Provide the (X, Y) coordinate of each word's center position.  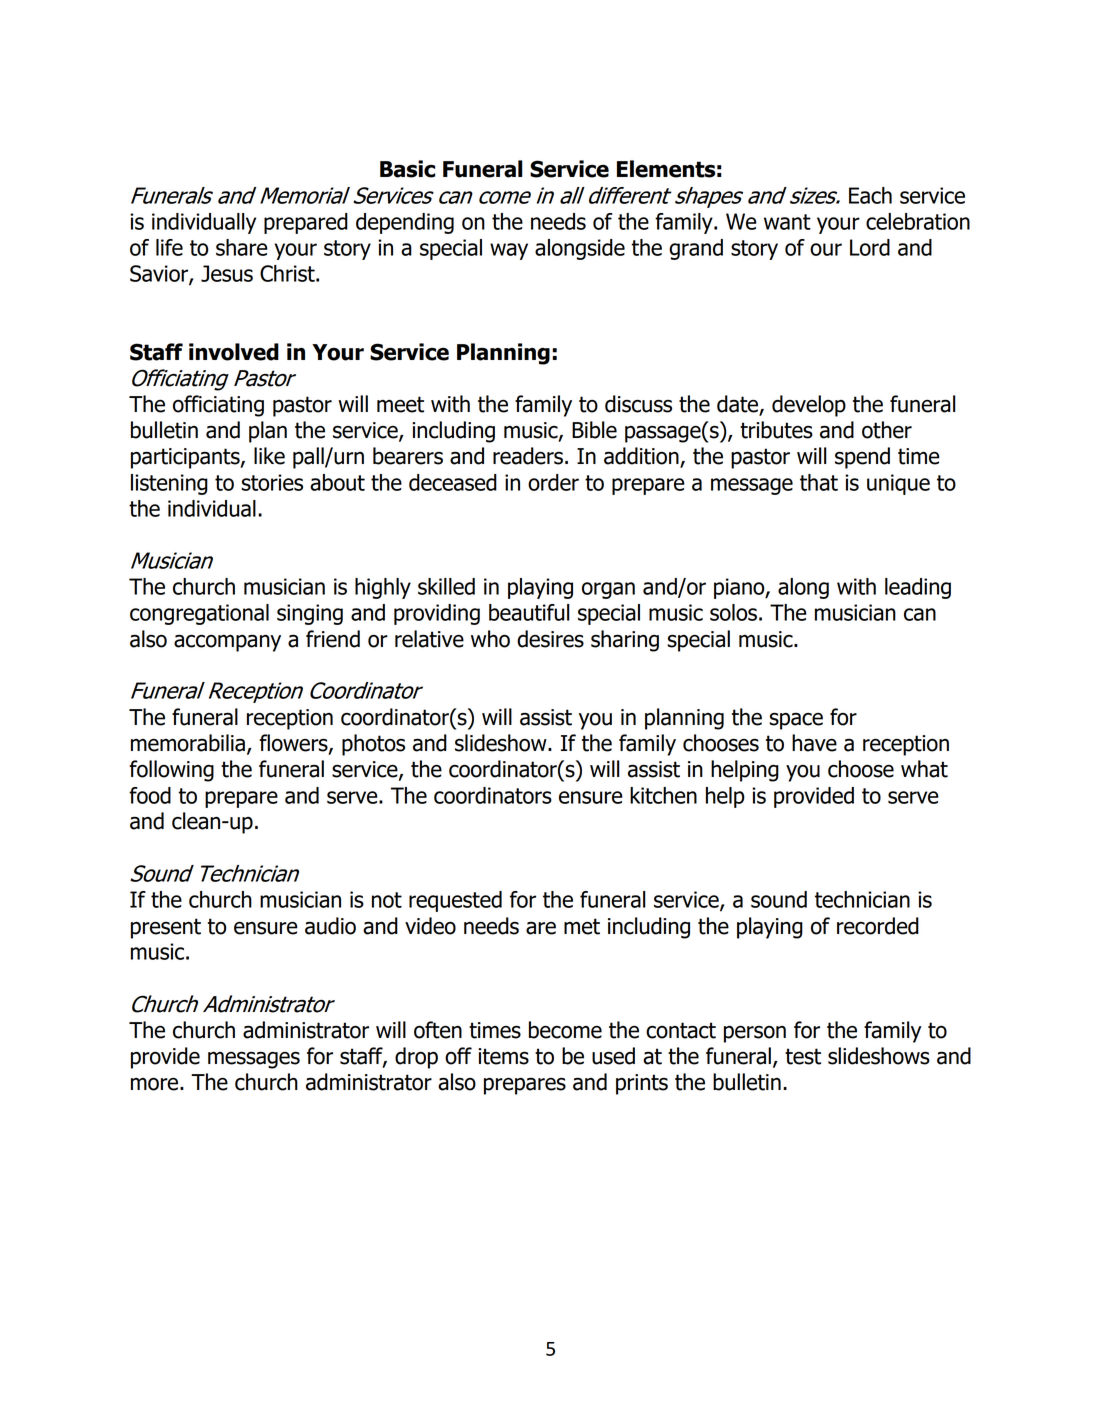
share (242, 247)
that (819, 482)
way (509, 251)
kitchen (663, 795)
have (814, 743)
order (553, 482)
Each (870, 195)
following (171, 771)
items (503, 1056)
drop (416, 1058)
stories (272, 482)
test (803, 1056)
